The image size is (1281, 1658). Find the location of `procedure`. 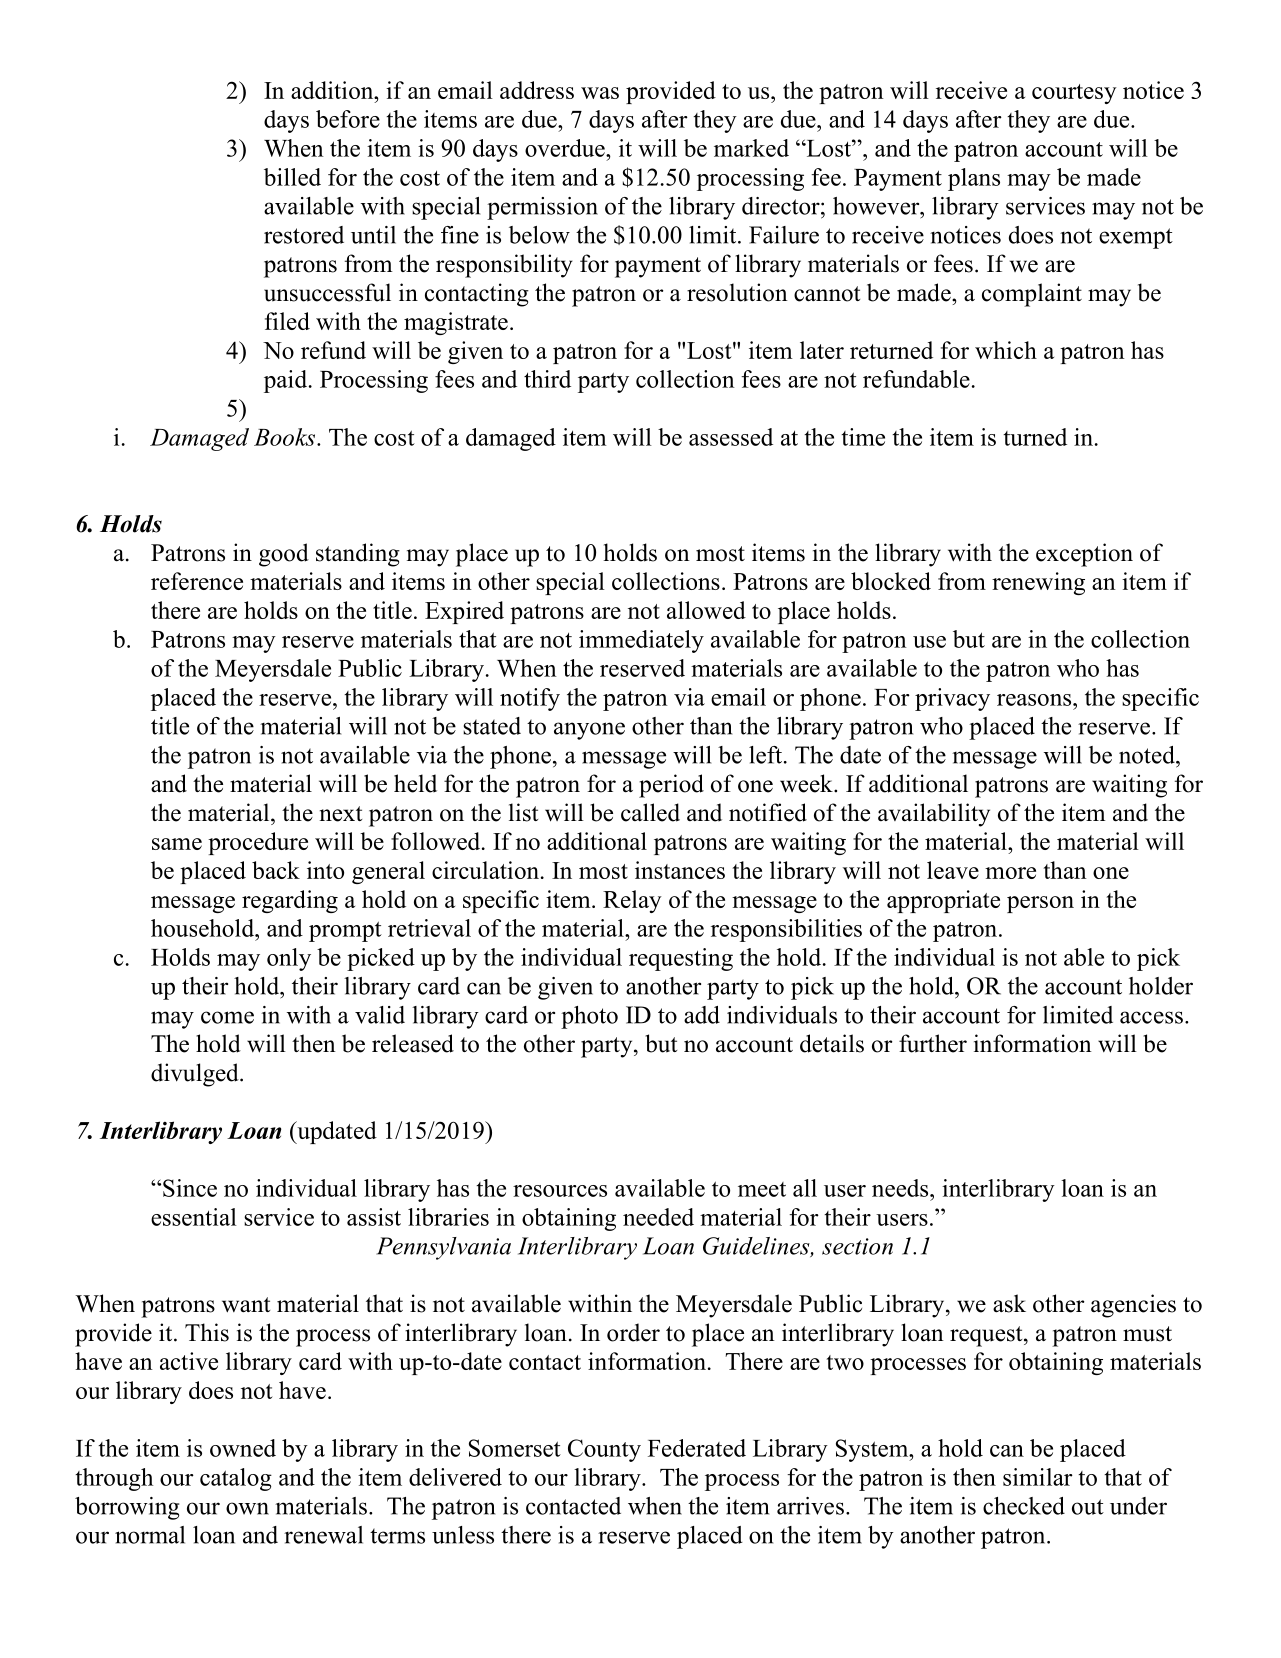

procedure is located at coordinates (258, 843).
